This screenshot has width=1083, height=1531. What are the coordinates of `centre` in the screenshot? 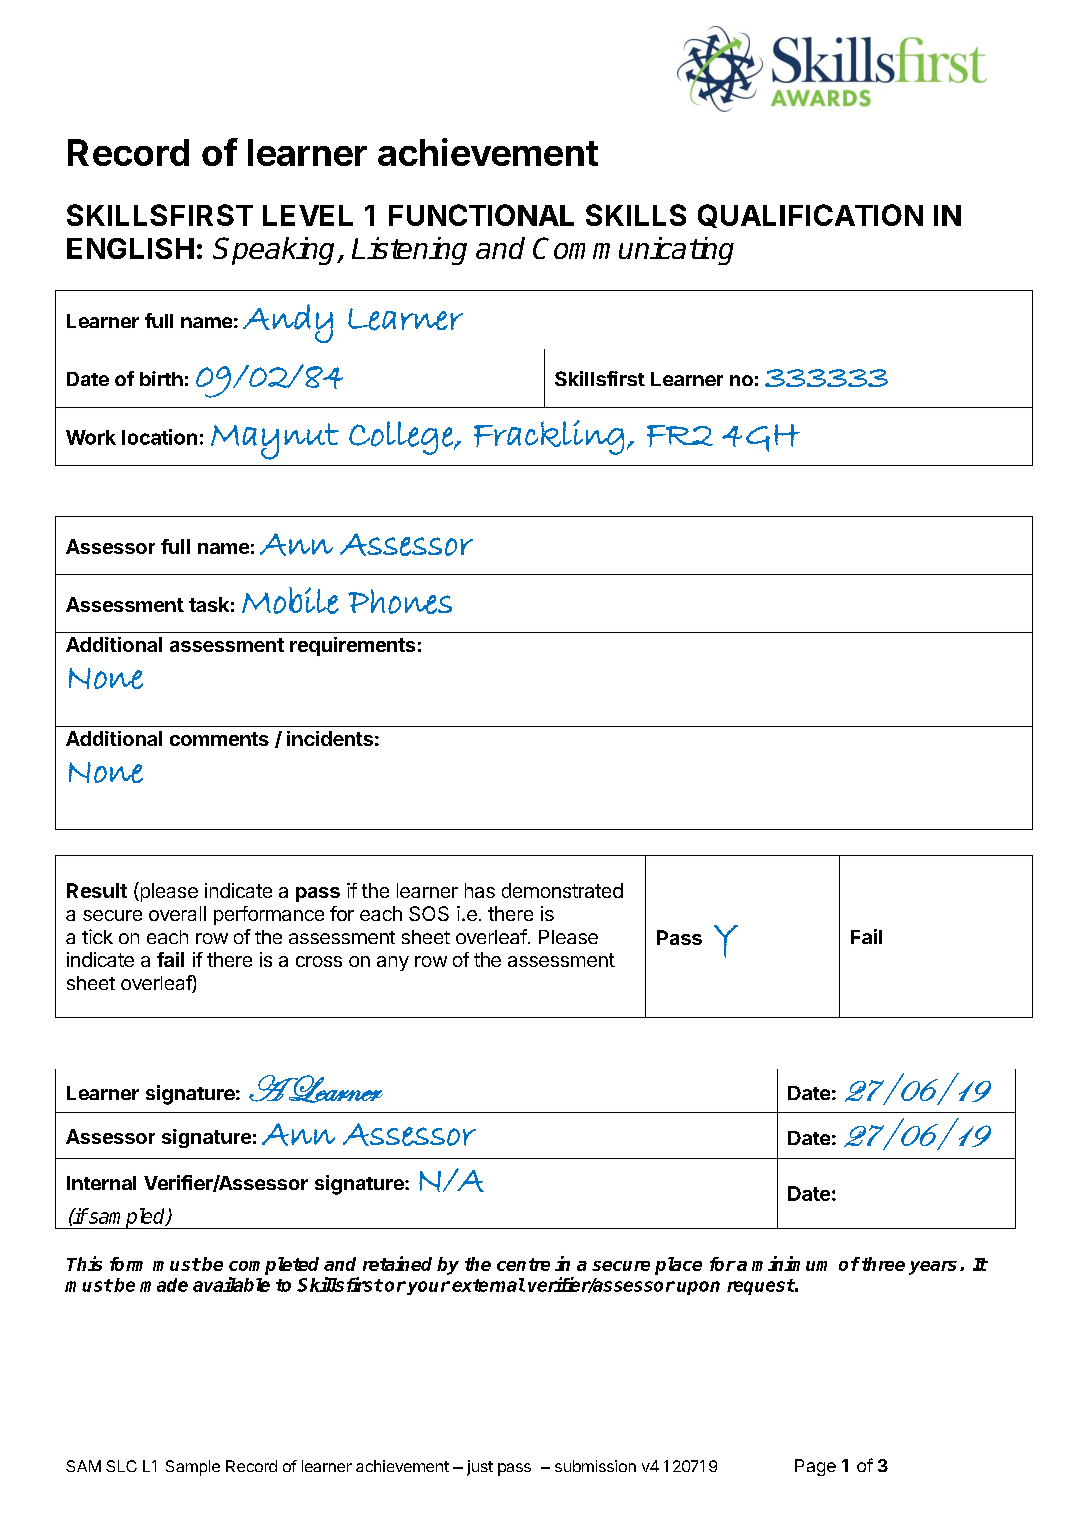 It's located at (523, 1264).
